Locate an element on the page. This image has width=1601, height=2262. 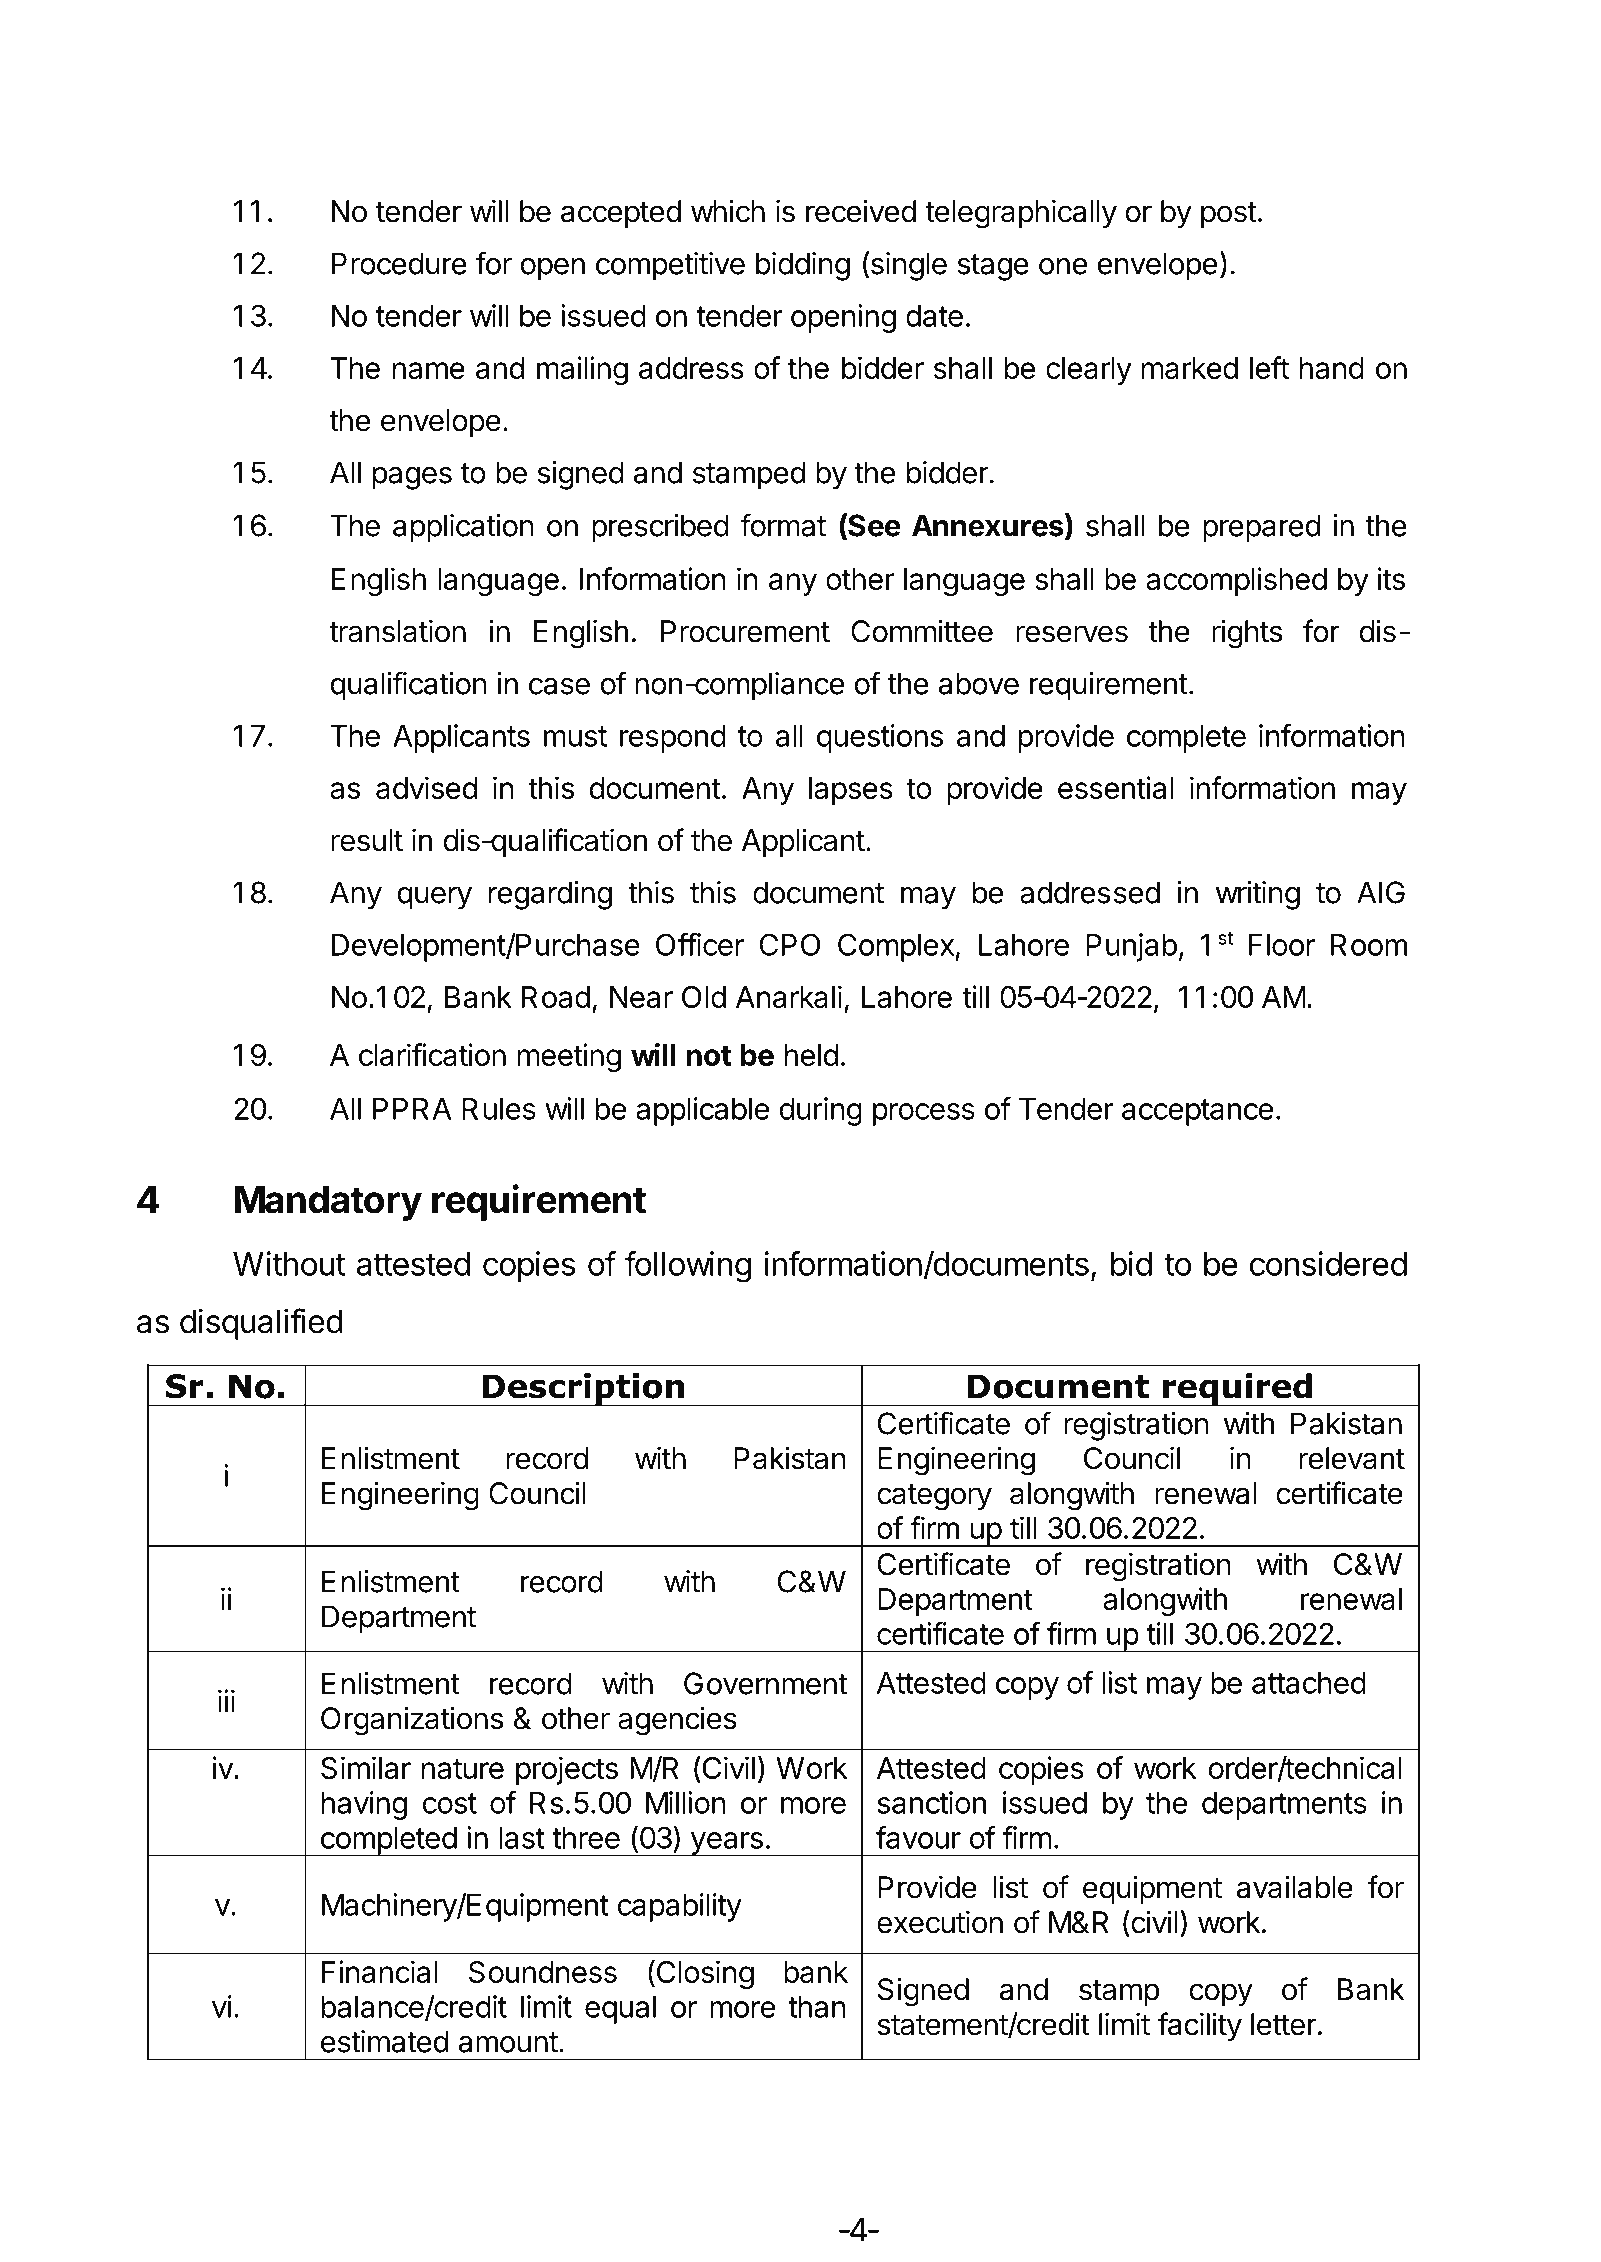
Mandatory is located at coordinates (328, 1203).
